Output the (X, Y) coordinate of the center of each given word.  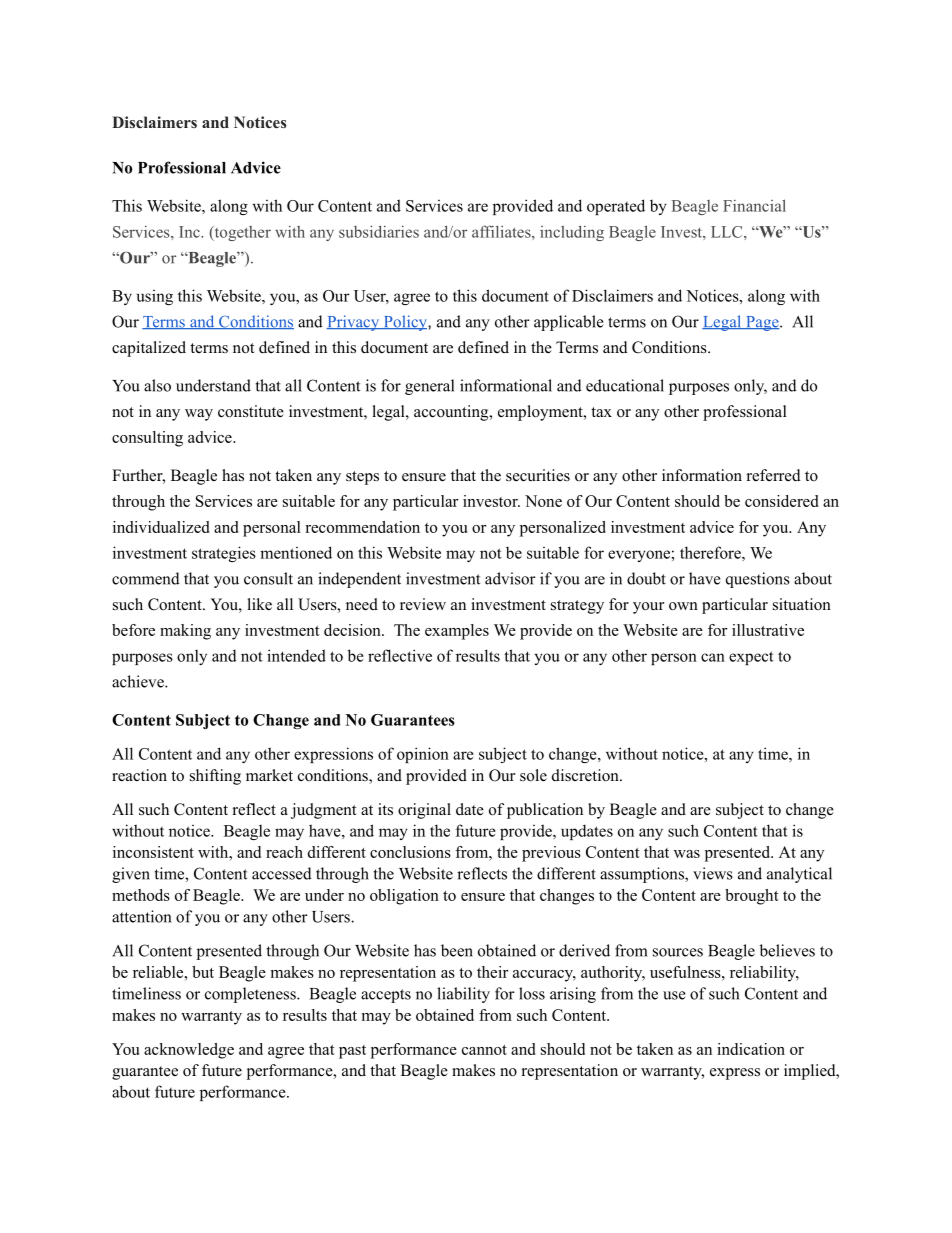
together (241, 233)
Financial (754, 205)
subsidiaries (379, 231)
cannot (484, 1050)
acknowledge (189, 1051)
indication (751, 1049)
